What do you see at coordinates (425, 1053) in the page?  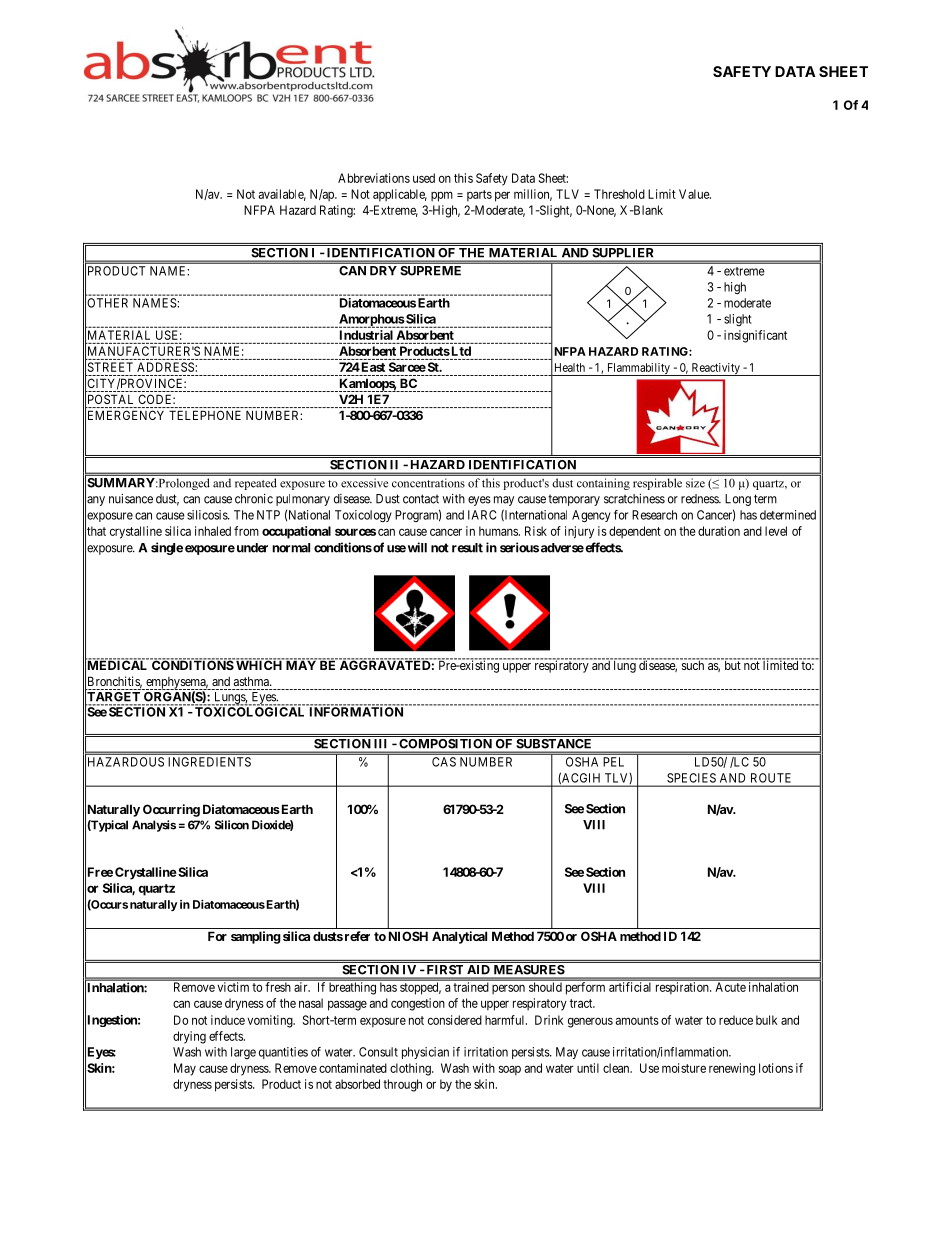 I see `physician` at bounding box center [425, 1053].
